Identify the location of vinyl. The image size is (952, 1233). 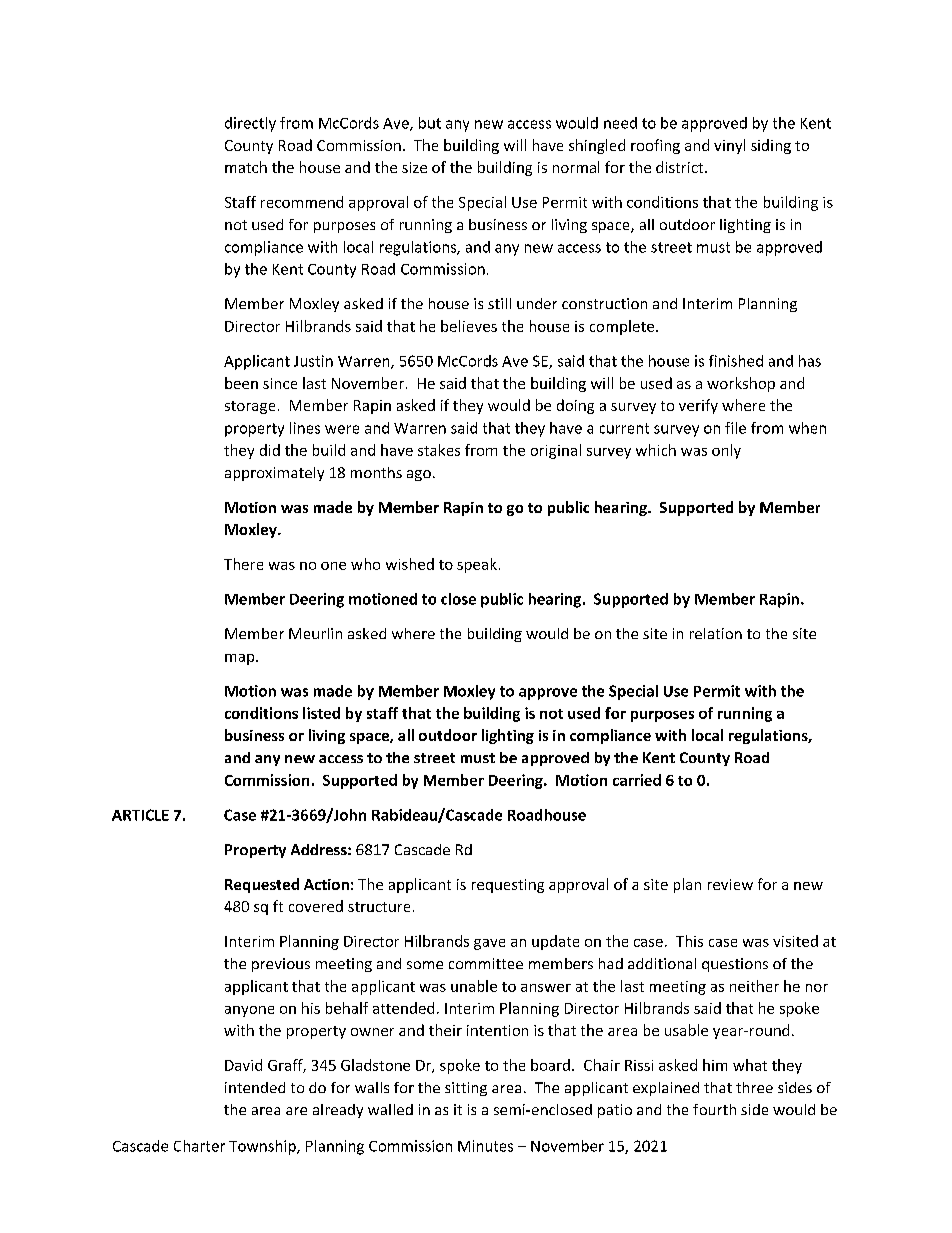
(729, 146).
